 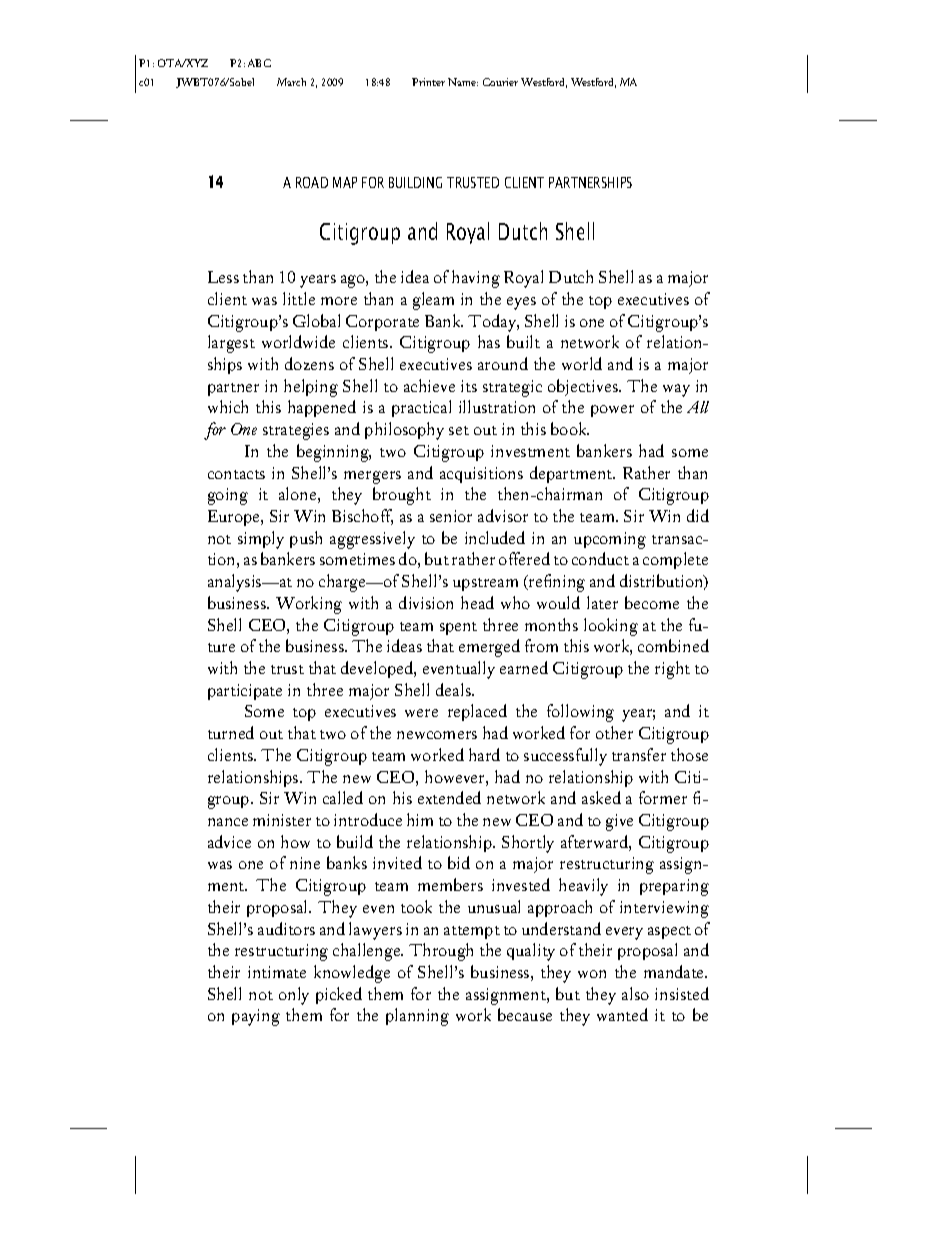 What do you see at coordinates (299, 298) in the screenshot?
I see `little` at bounding box center [299, 298].
